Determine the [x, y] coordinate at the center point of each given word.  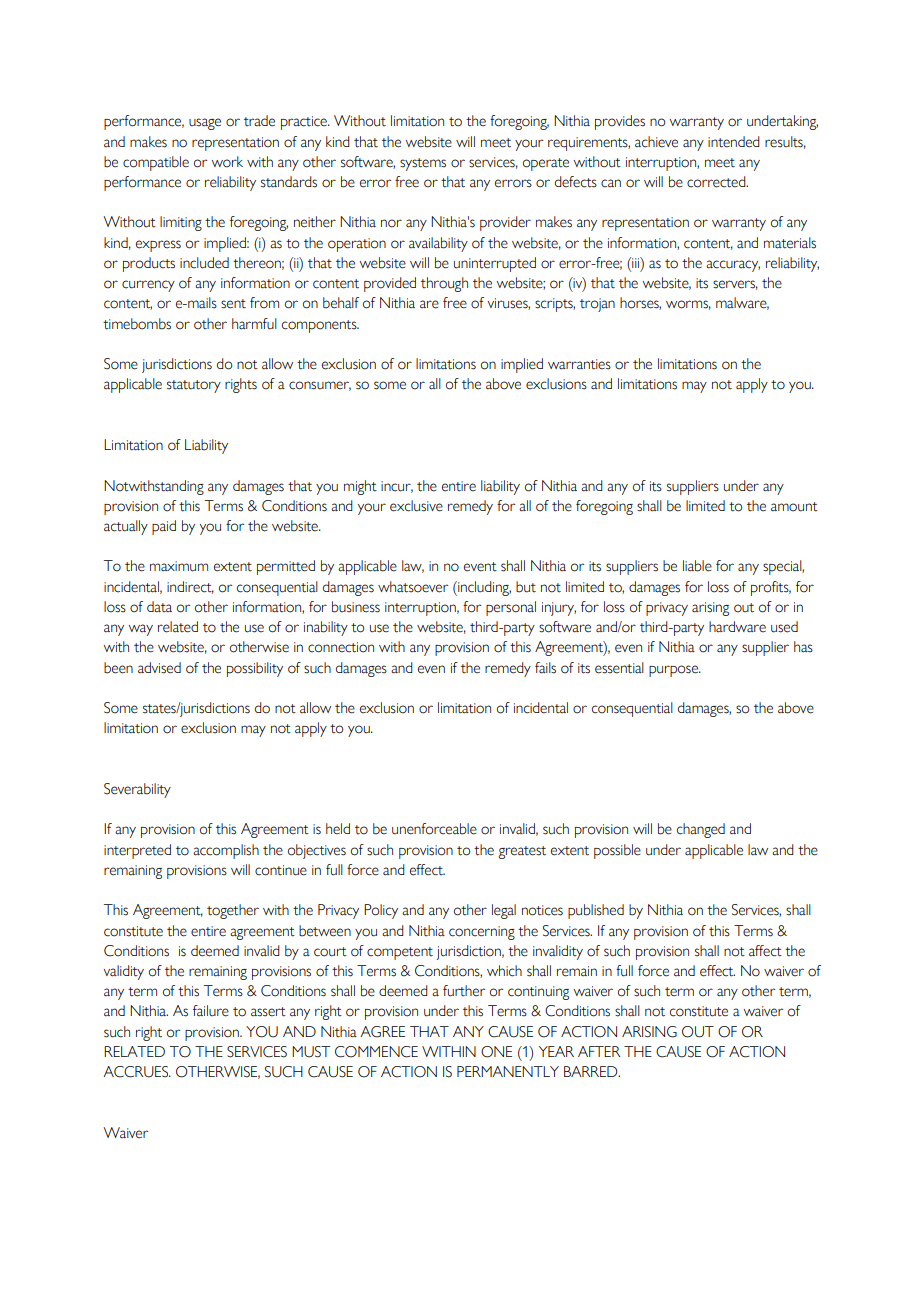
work [227, 162]
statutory [194, 386]
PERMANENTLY [508, 1071]
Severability [137, 790]
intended [734, 142]
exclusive [416, 506]
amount [794, 507]
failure [211, 1011]
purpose [674, 671]
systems [423, 164]
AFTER [599, 1051]
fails [545, 668]
